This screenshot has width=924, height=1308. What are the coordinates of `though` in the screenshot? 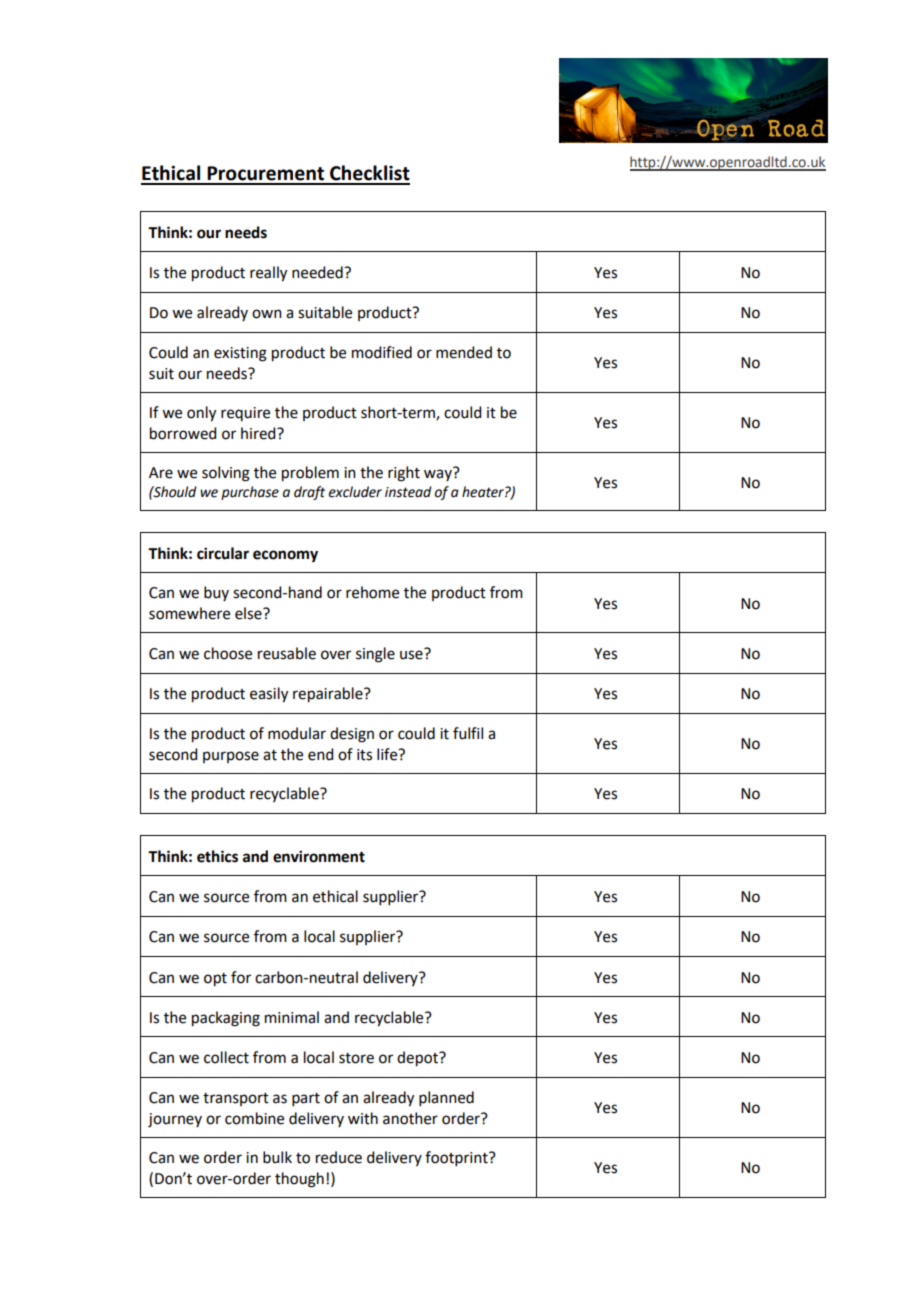 It's located at (299, 1180).
